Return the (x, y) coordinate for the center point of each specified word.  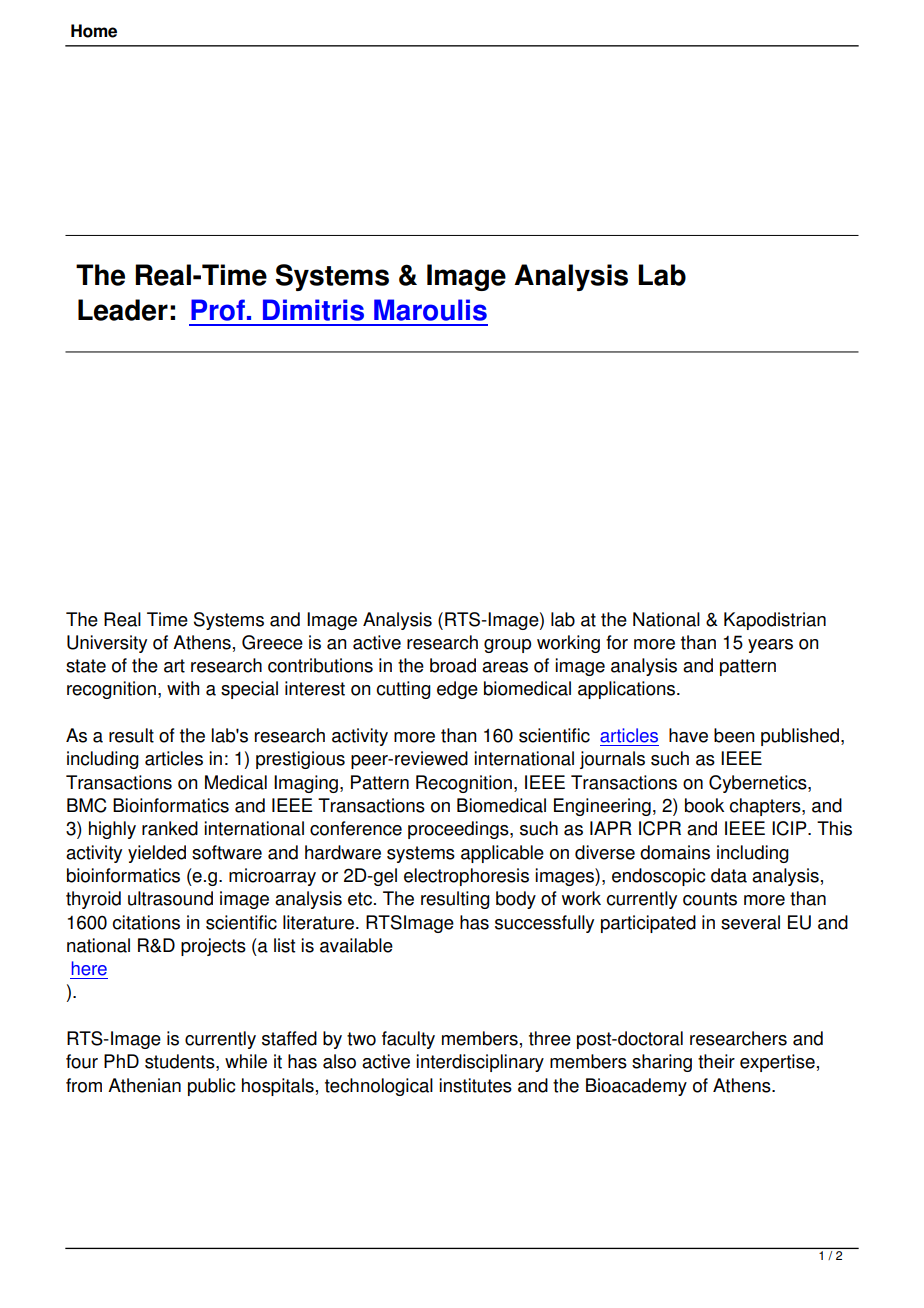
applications (626, 690)
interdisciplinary (480, 1063)
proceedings (459, 830)
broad (453, 665)
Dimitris (313, 310)
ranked (170, 828)
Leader (123, 310)
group (507, 646)
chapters (766, 807)
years (770, 646)
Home (94, 31)
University (107, 644)
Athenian (144, 1085)
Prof (218, 310)
